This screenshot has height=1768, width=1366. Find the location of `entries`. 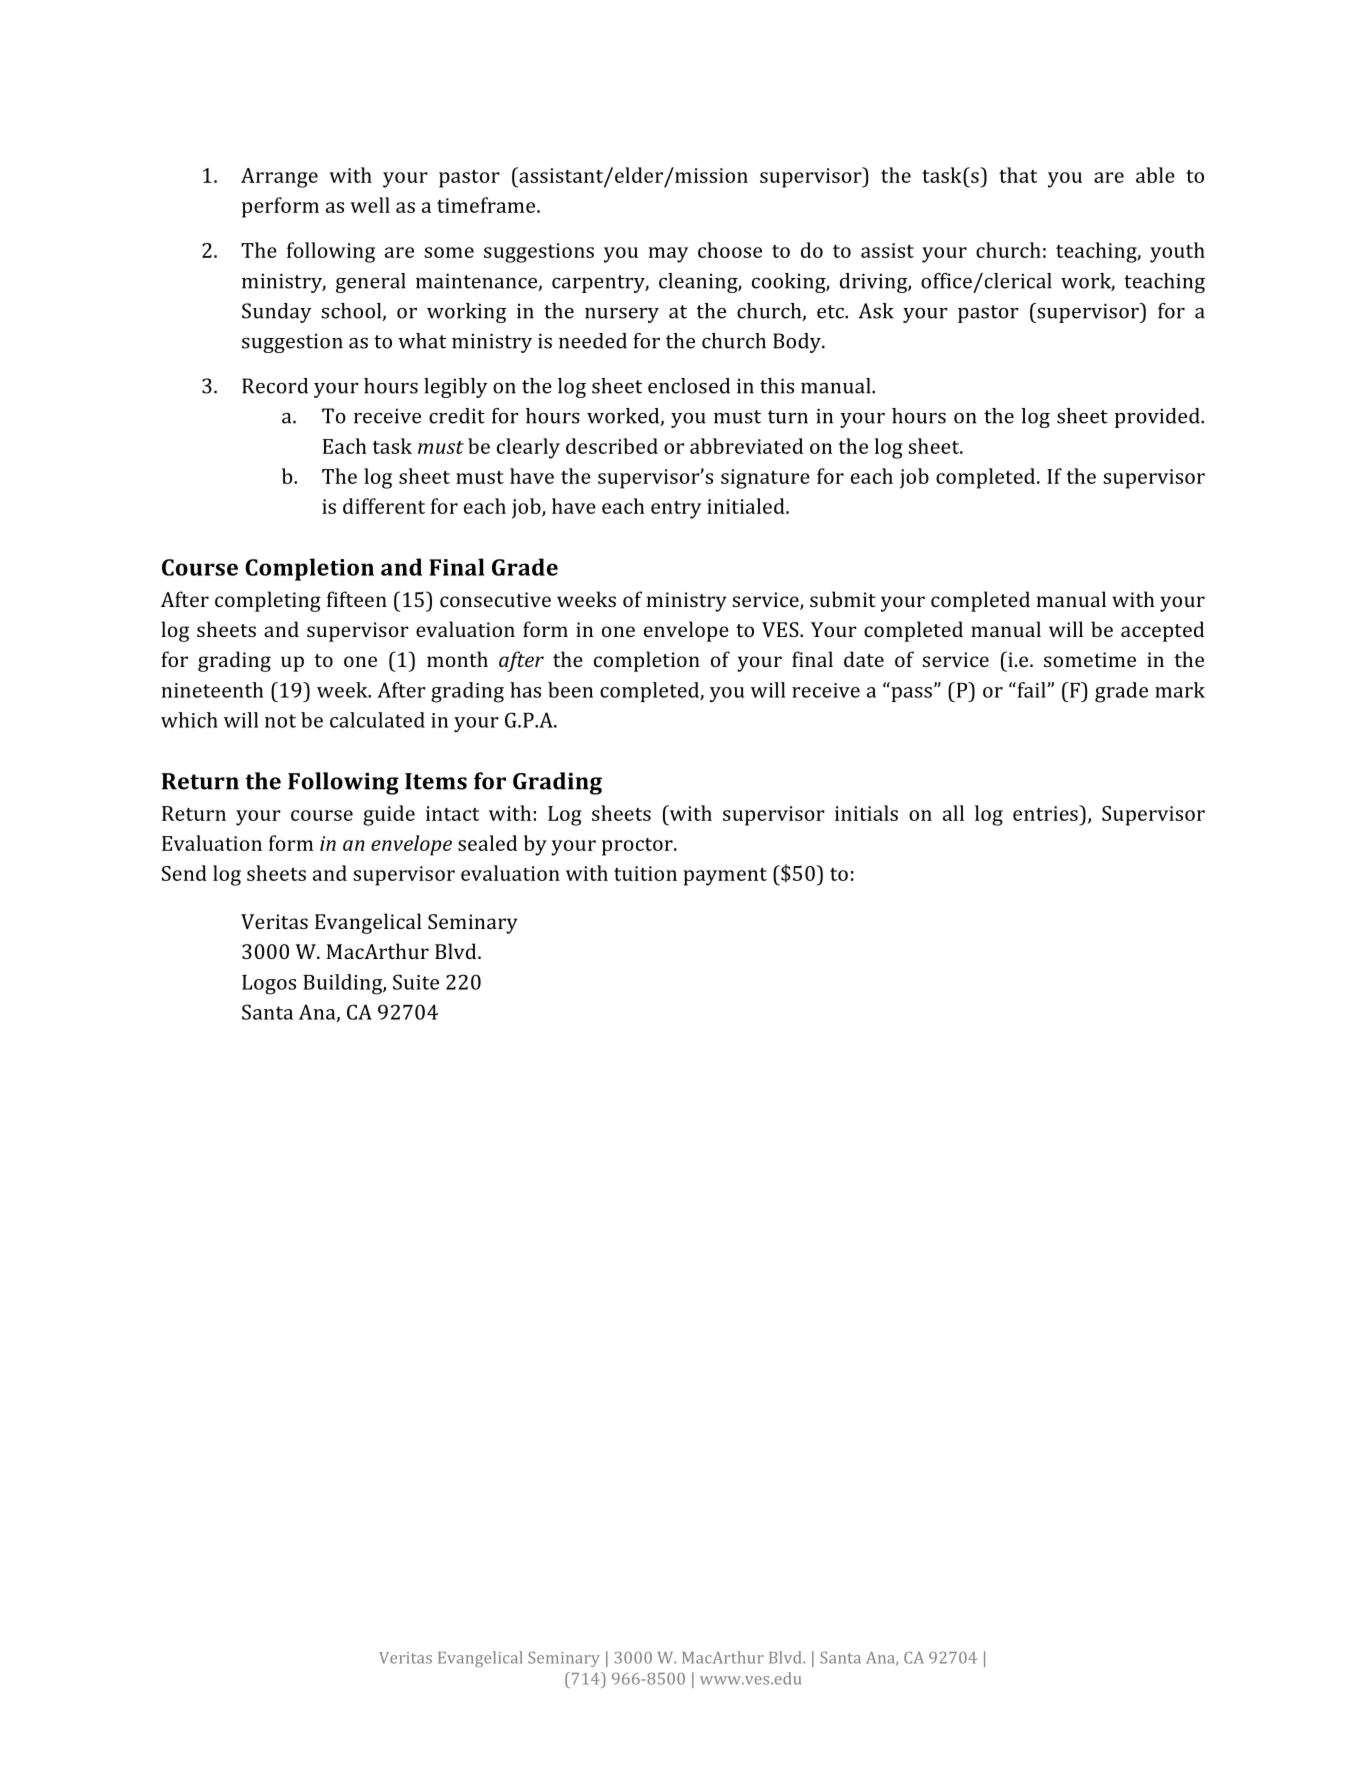

entries is located at coordinates (1046, 813).
